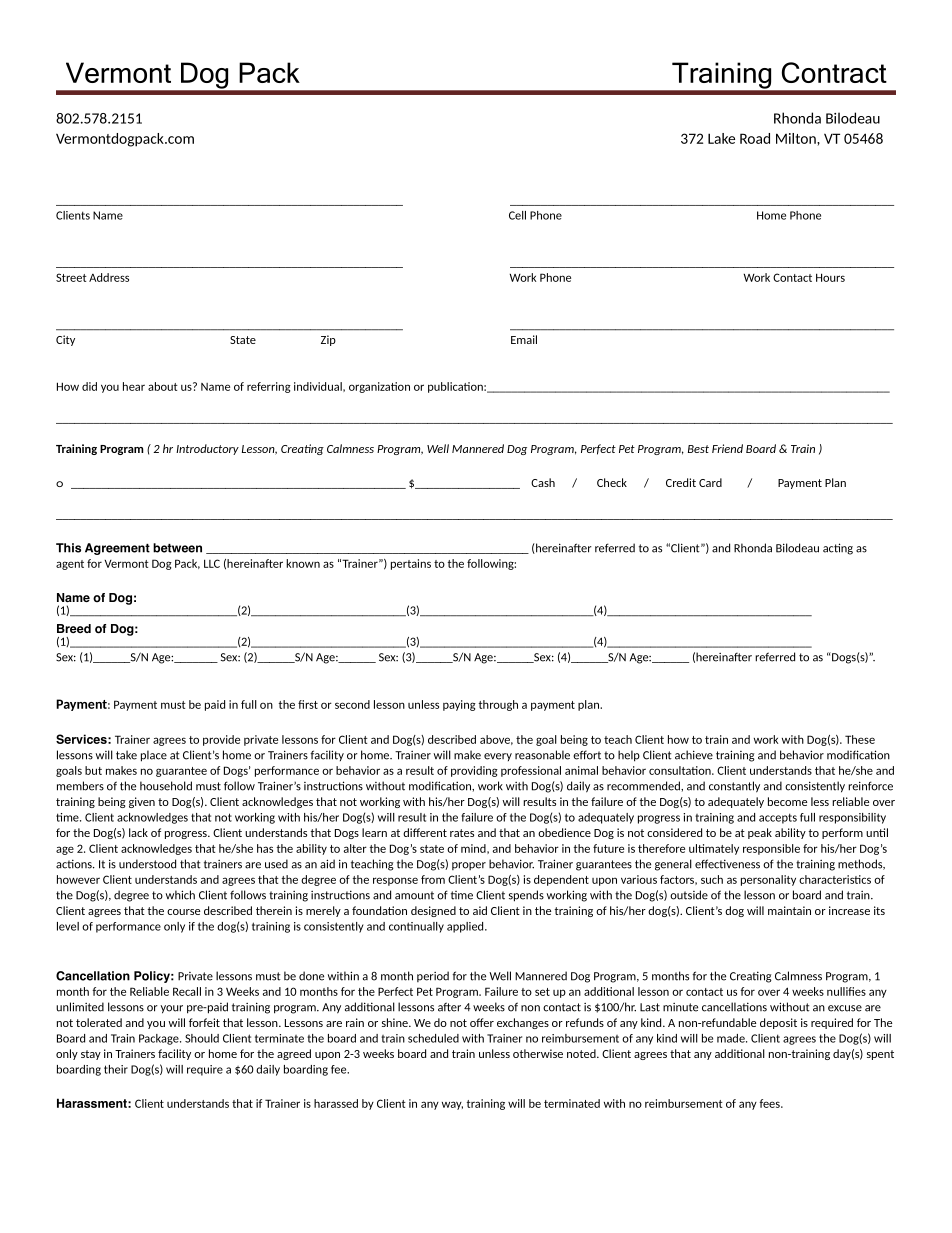  Describe the element at coordinates (797, 138) in the screenshot. I see `Milton` at that location.
